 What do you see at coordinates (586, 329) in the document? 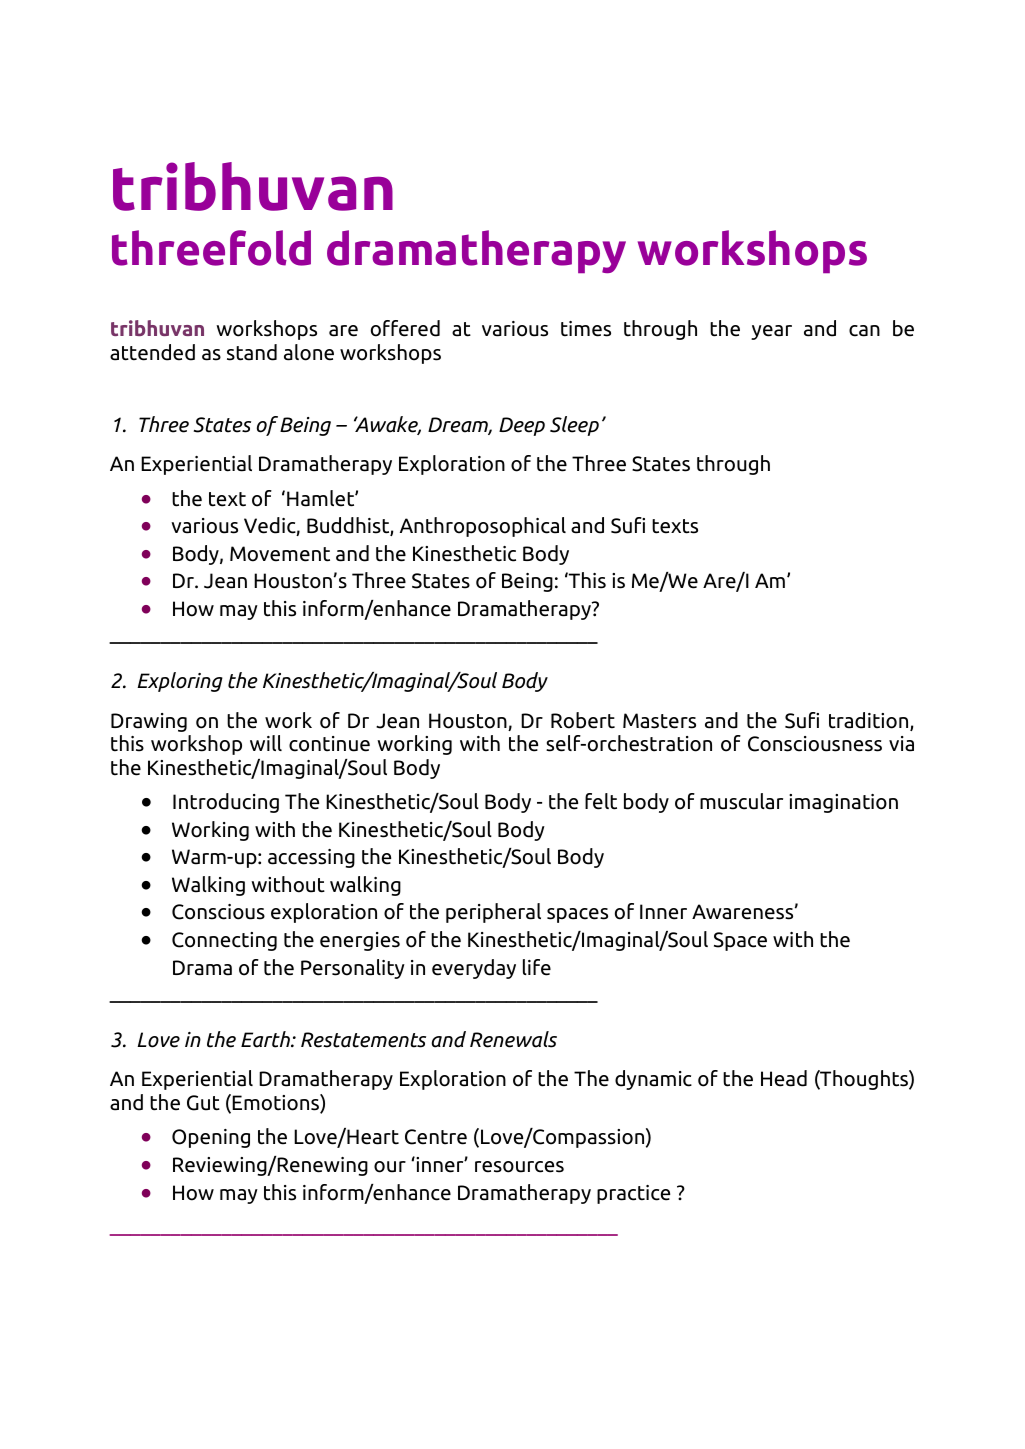
I see `times` at bounding box center [586, 329].
